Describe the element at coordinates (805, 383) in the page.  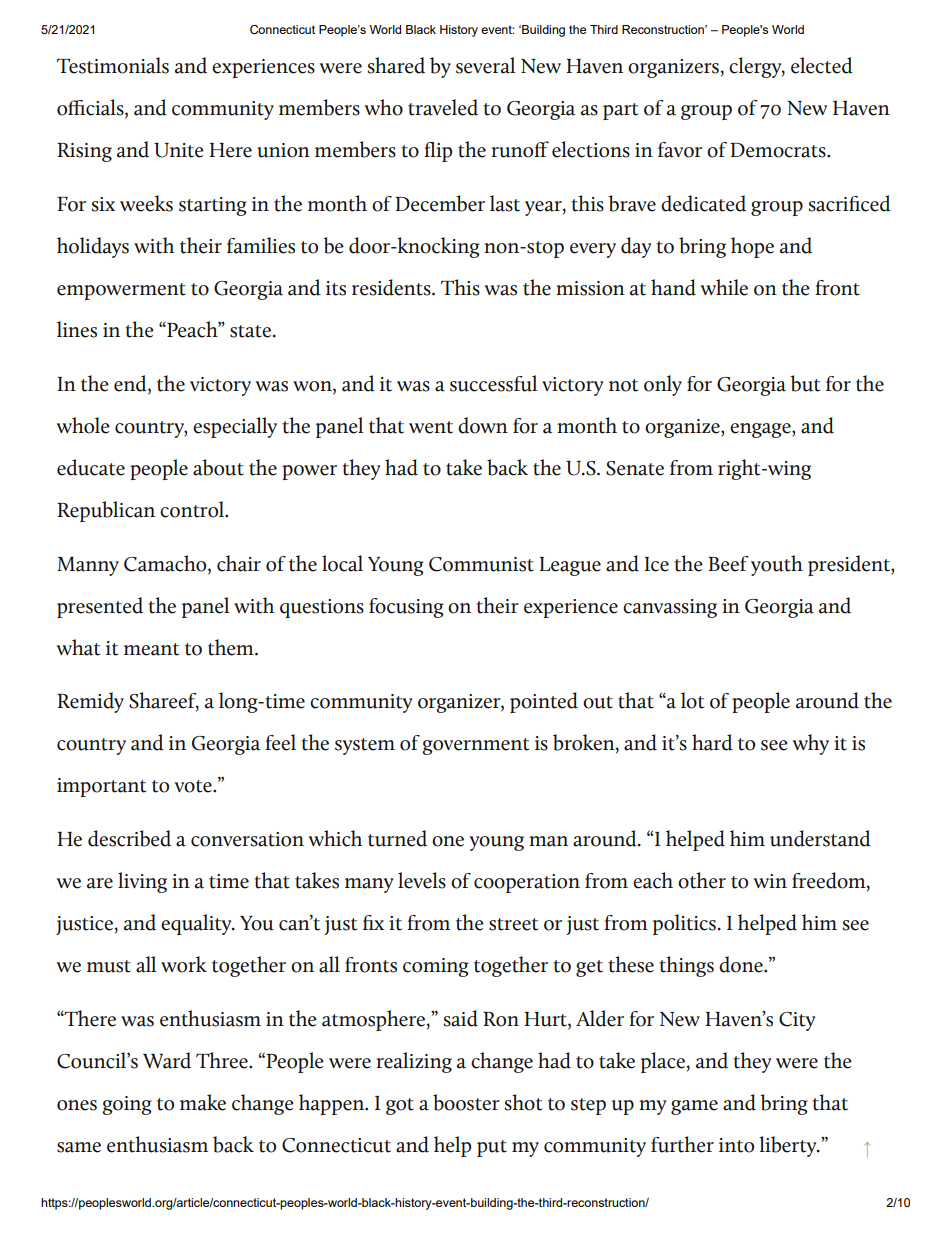
I see `but` at that location.
